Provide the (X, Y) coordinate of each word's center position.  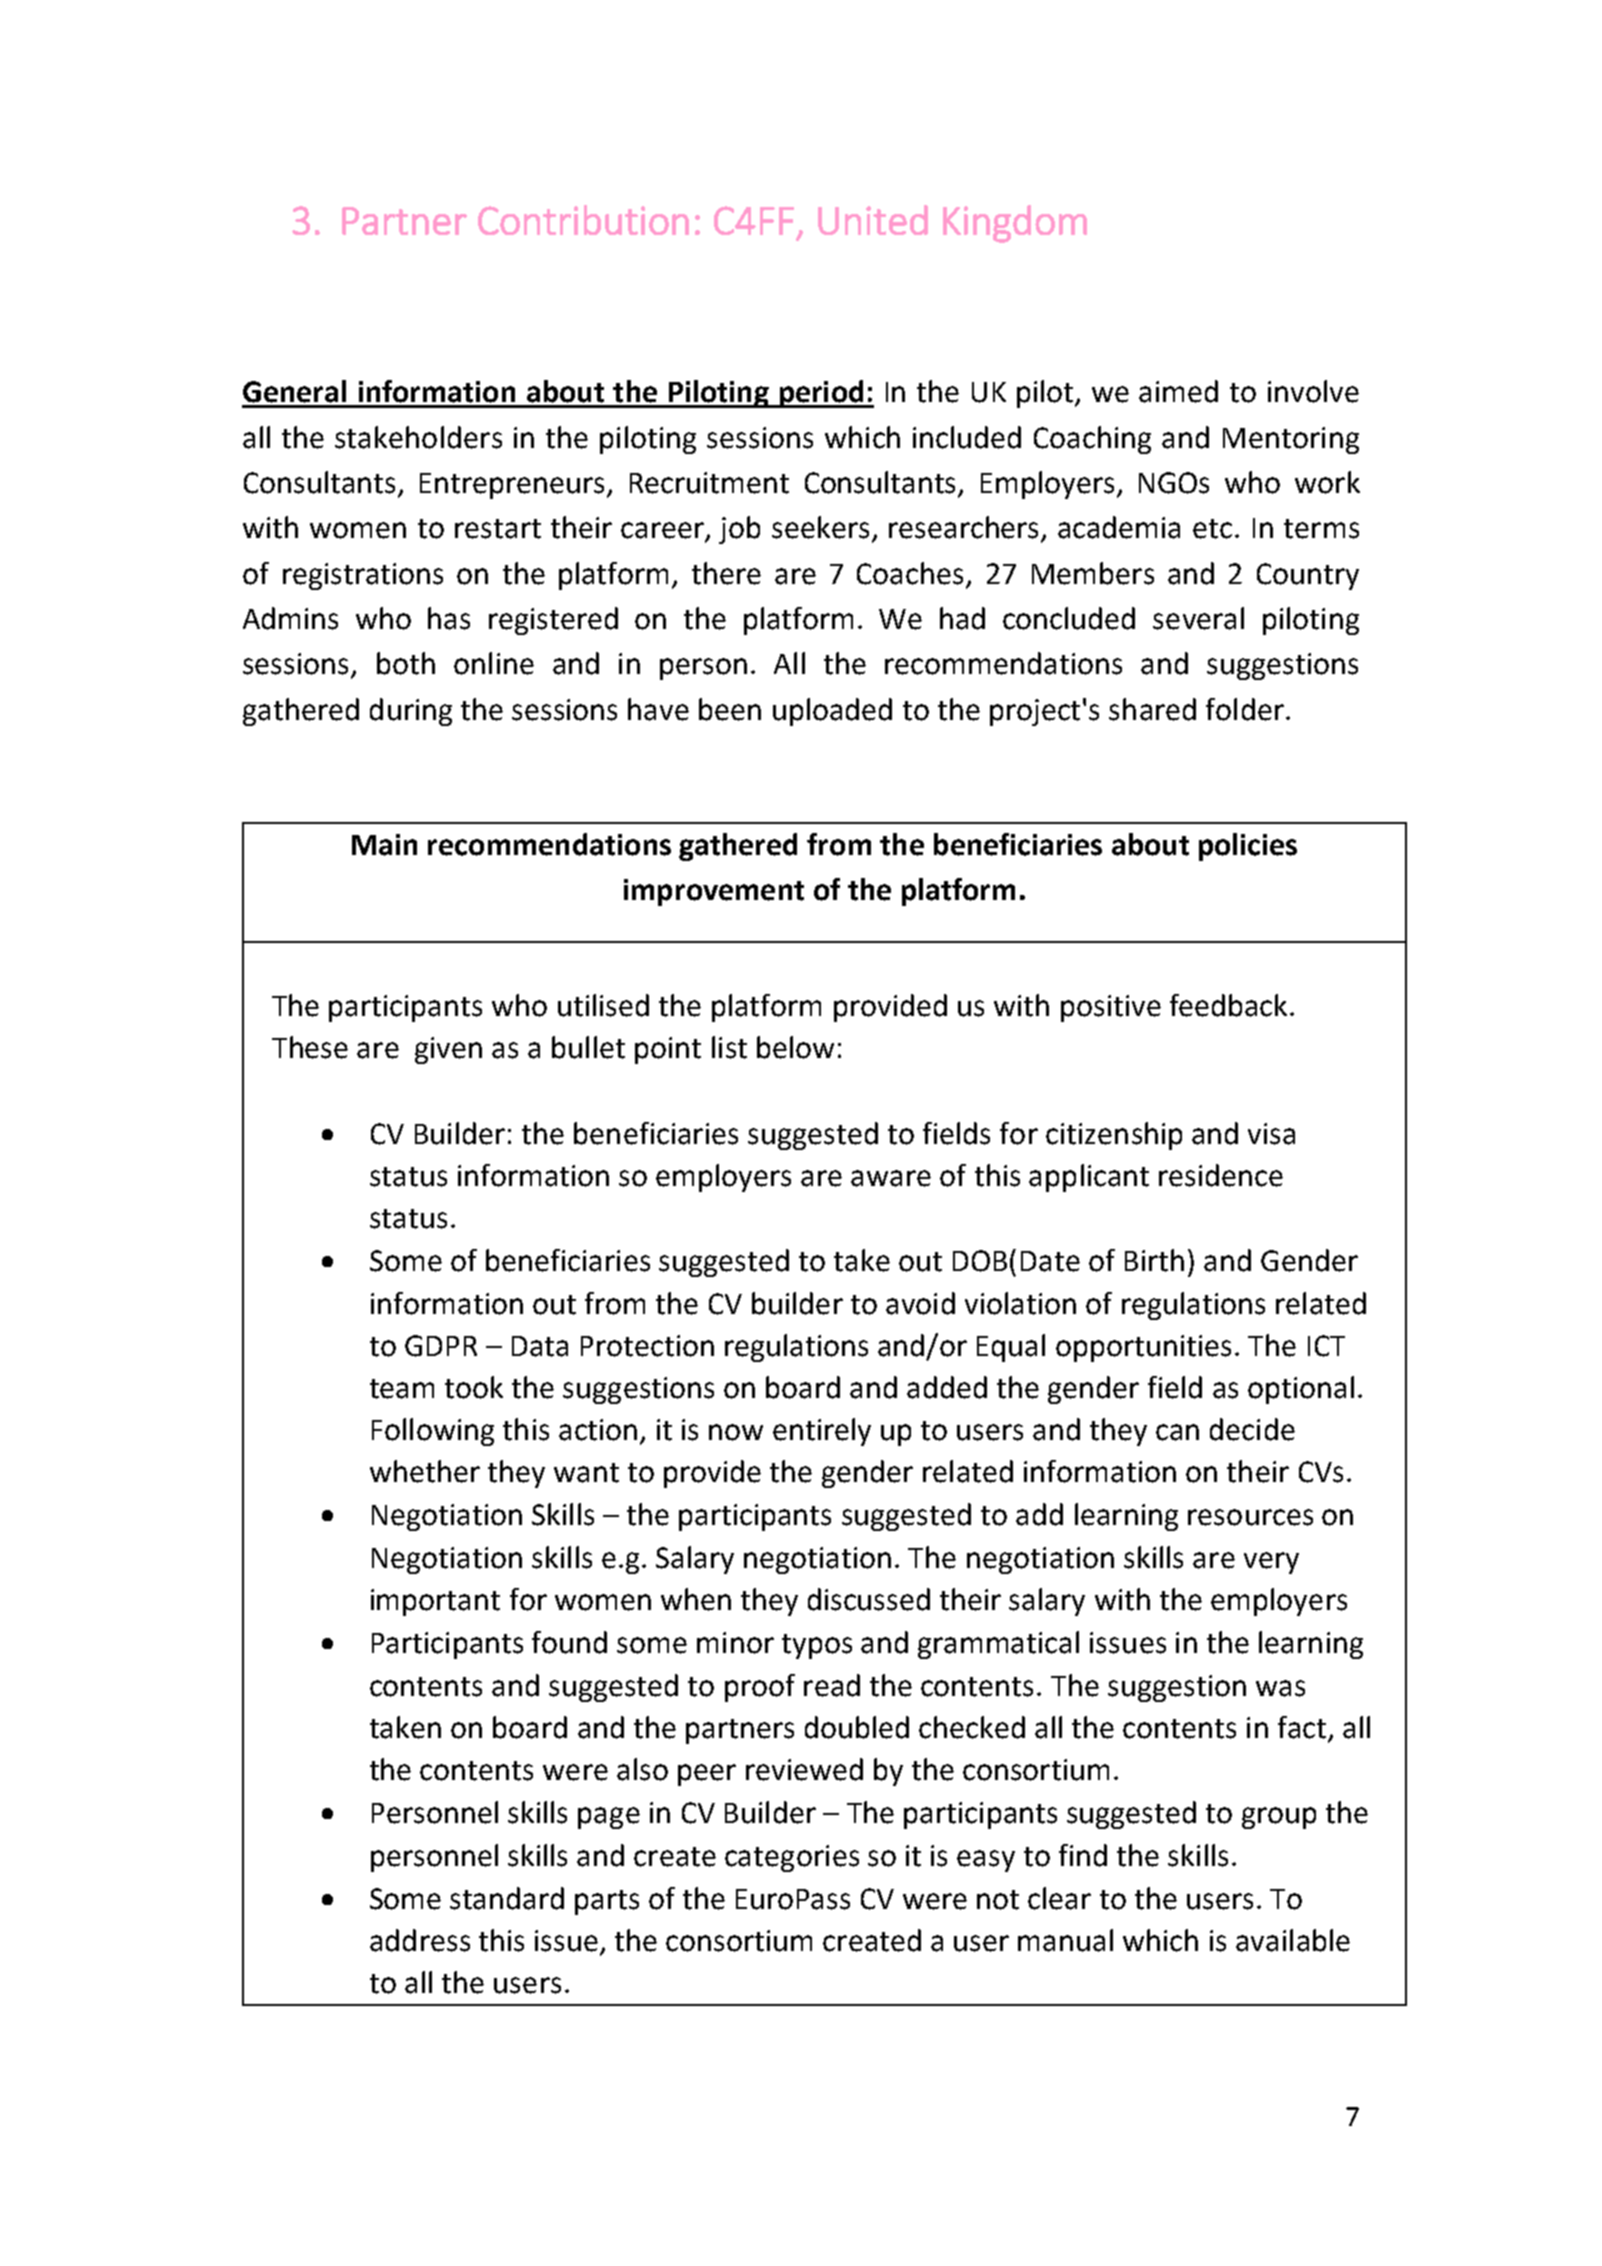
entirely (822, 1432)
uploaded (832, 712)
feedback (1228, 1005)
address (420, 1940)
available (1293, 1940)
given (448, 1050)
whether (425, 1471)
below (795, 1047)
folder (1245, 709)
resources (1250, 1517)
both (406, 663)
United (873, 220)
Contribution (583, 220)
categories (792, 1858)
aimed (1178, 391)
